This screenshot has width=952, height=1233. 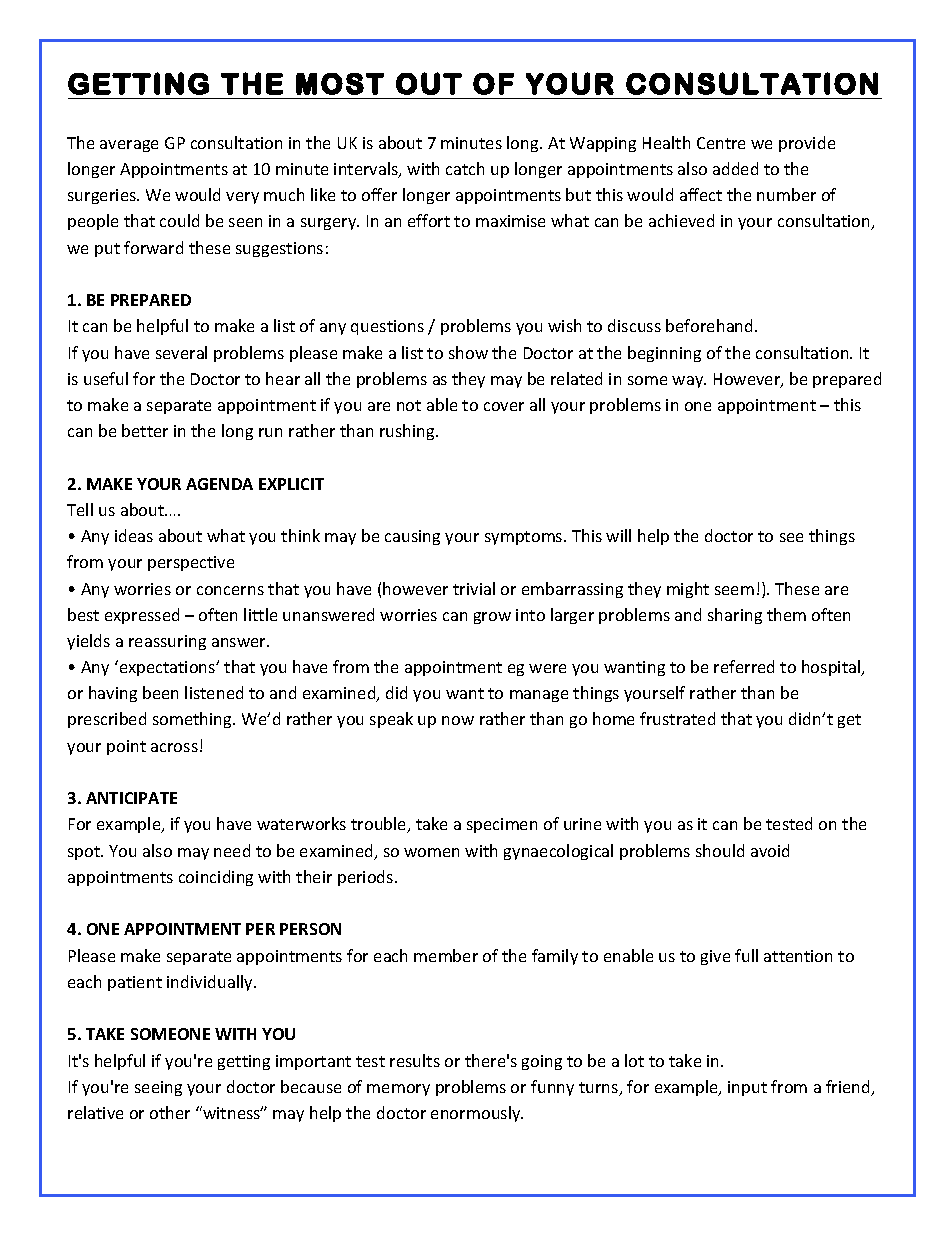 I want to click on rushing, so click(x=408, y=432).
